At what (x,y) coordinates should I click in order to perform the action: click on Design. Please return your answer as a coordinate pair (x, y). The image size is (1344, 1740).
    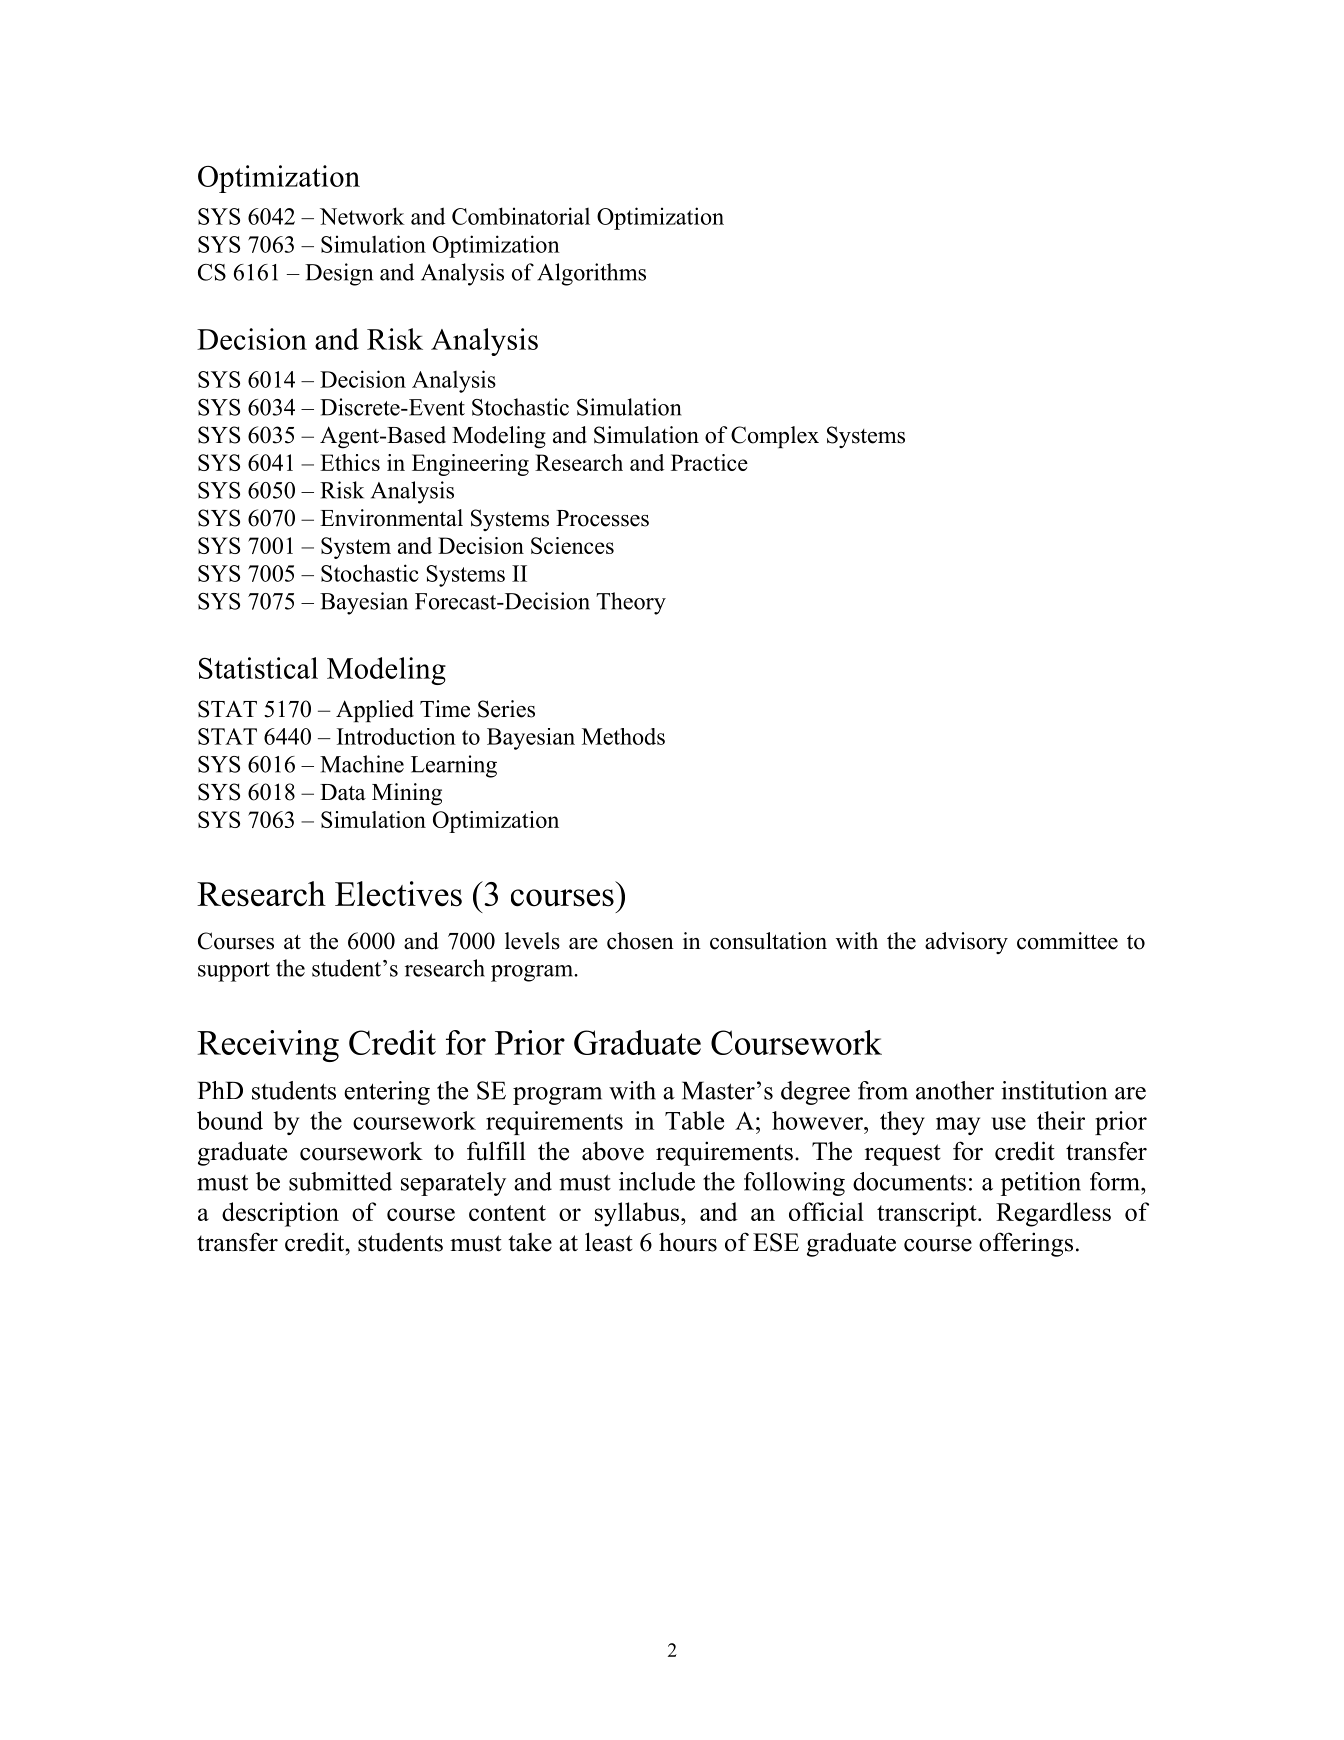
    Looking at the image, I should click on (339, 274).
